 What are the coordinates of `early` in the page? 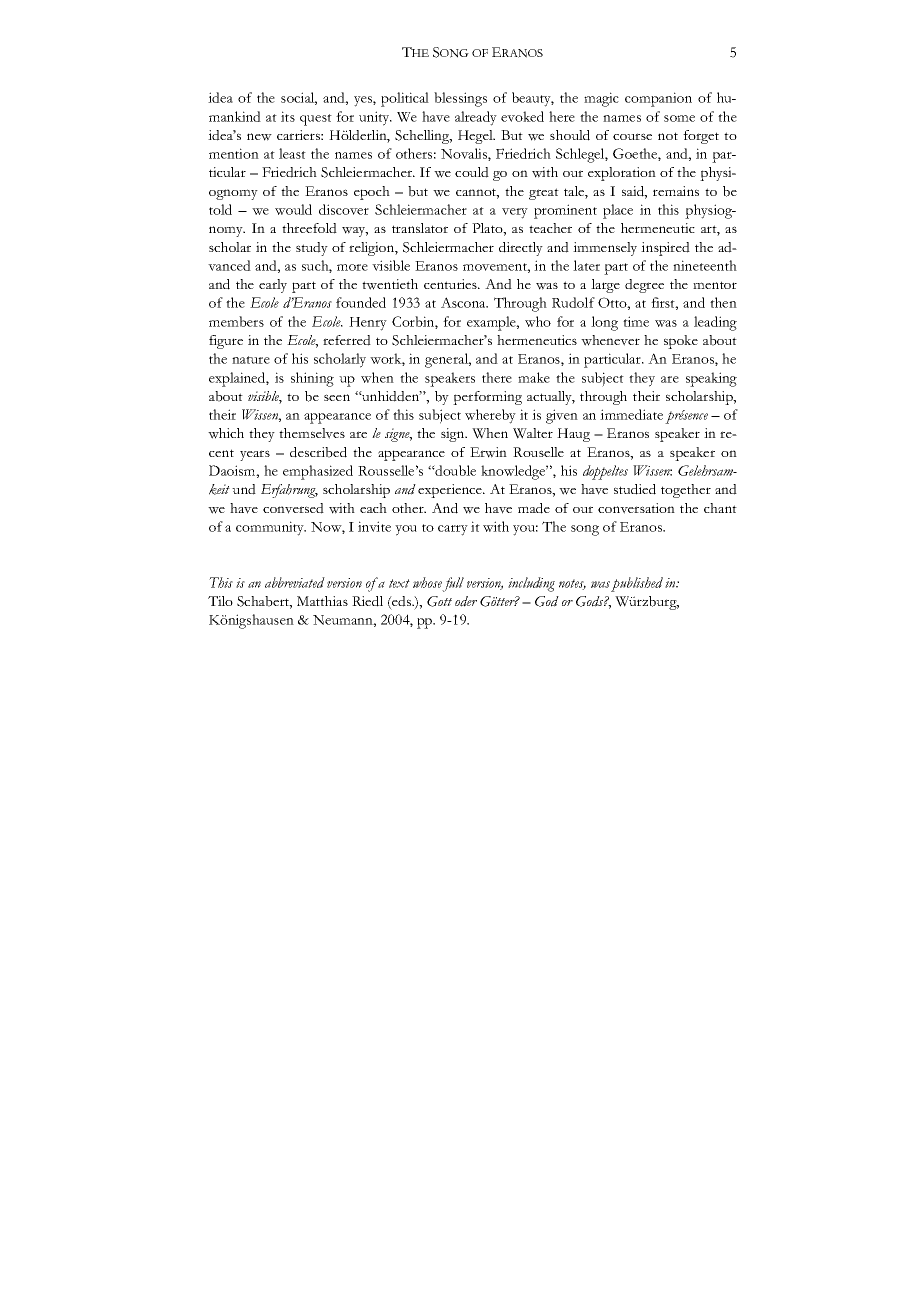 It's located at (273, 286).
